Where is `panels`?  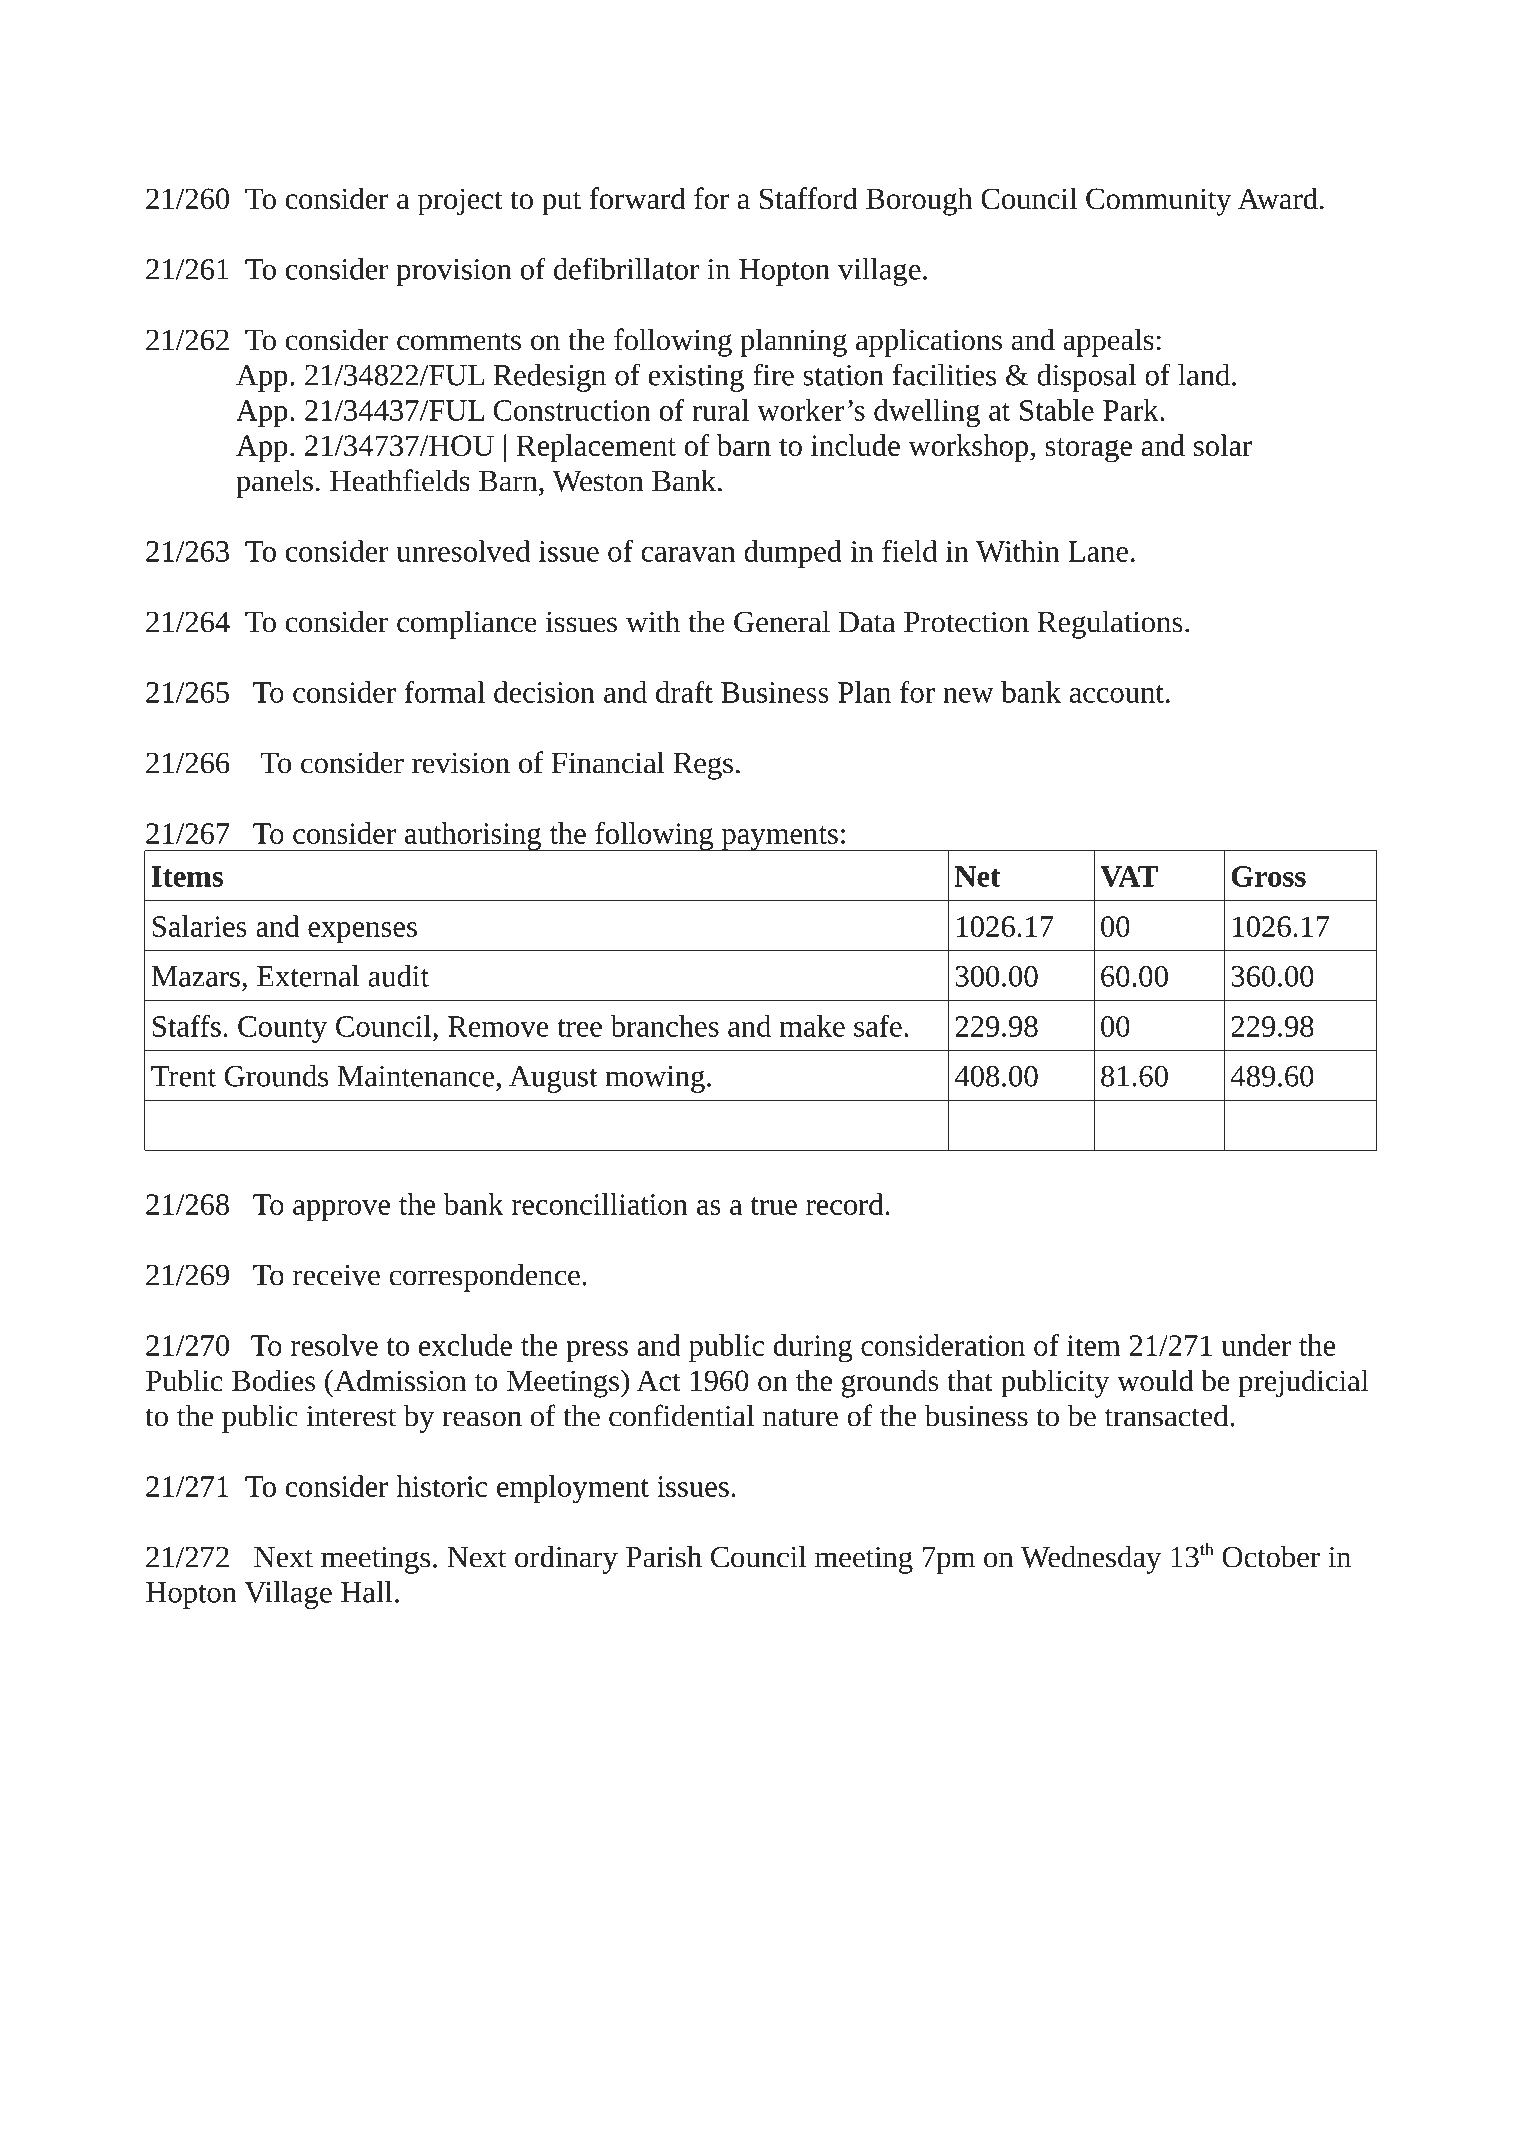
panels is located at coordinates (274, 483).
